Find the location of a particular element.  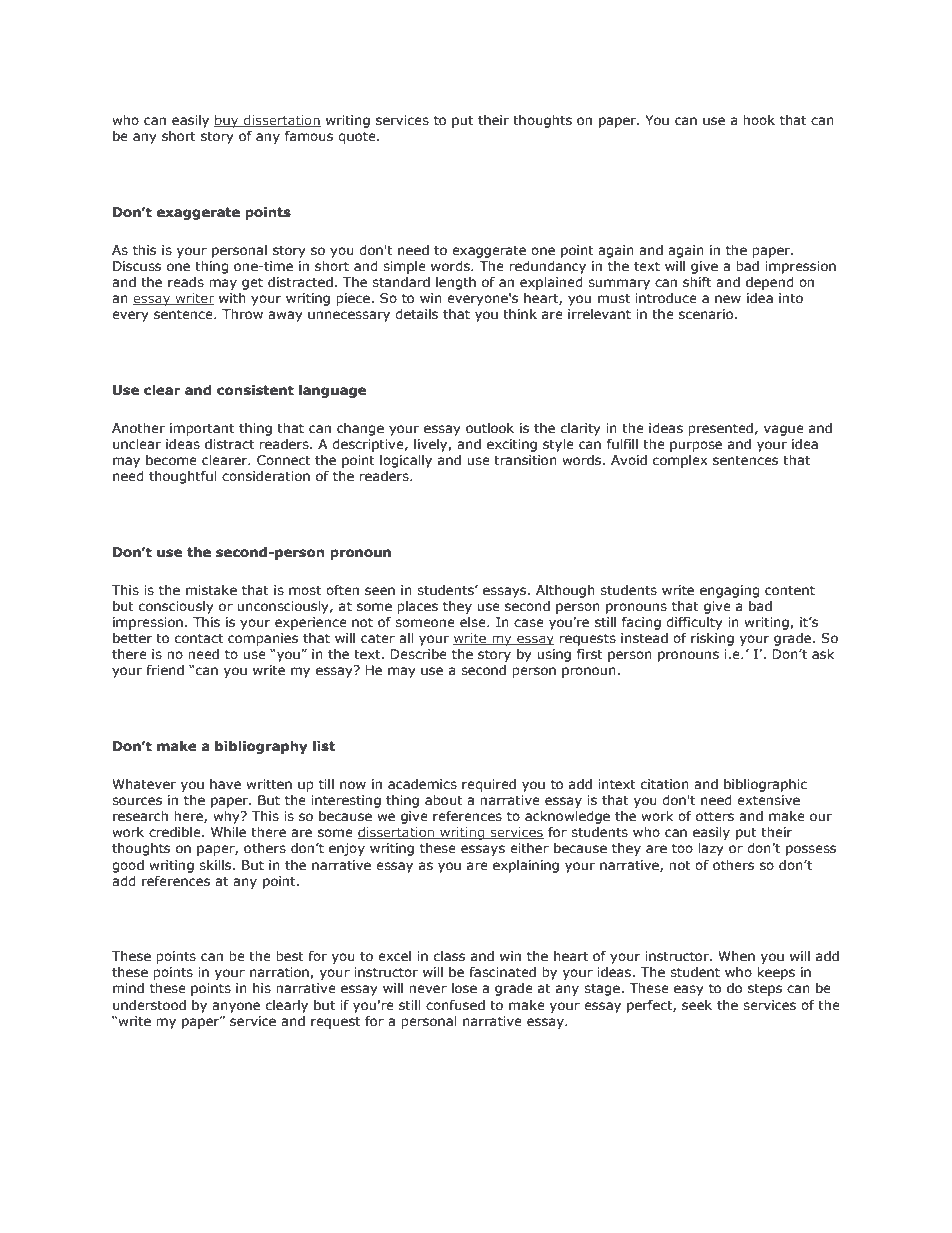

contact is located at coordinates (199, 638).
